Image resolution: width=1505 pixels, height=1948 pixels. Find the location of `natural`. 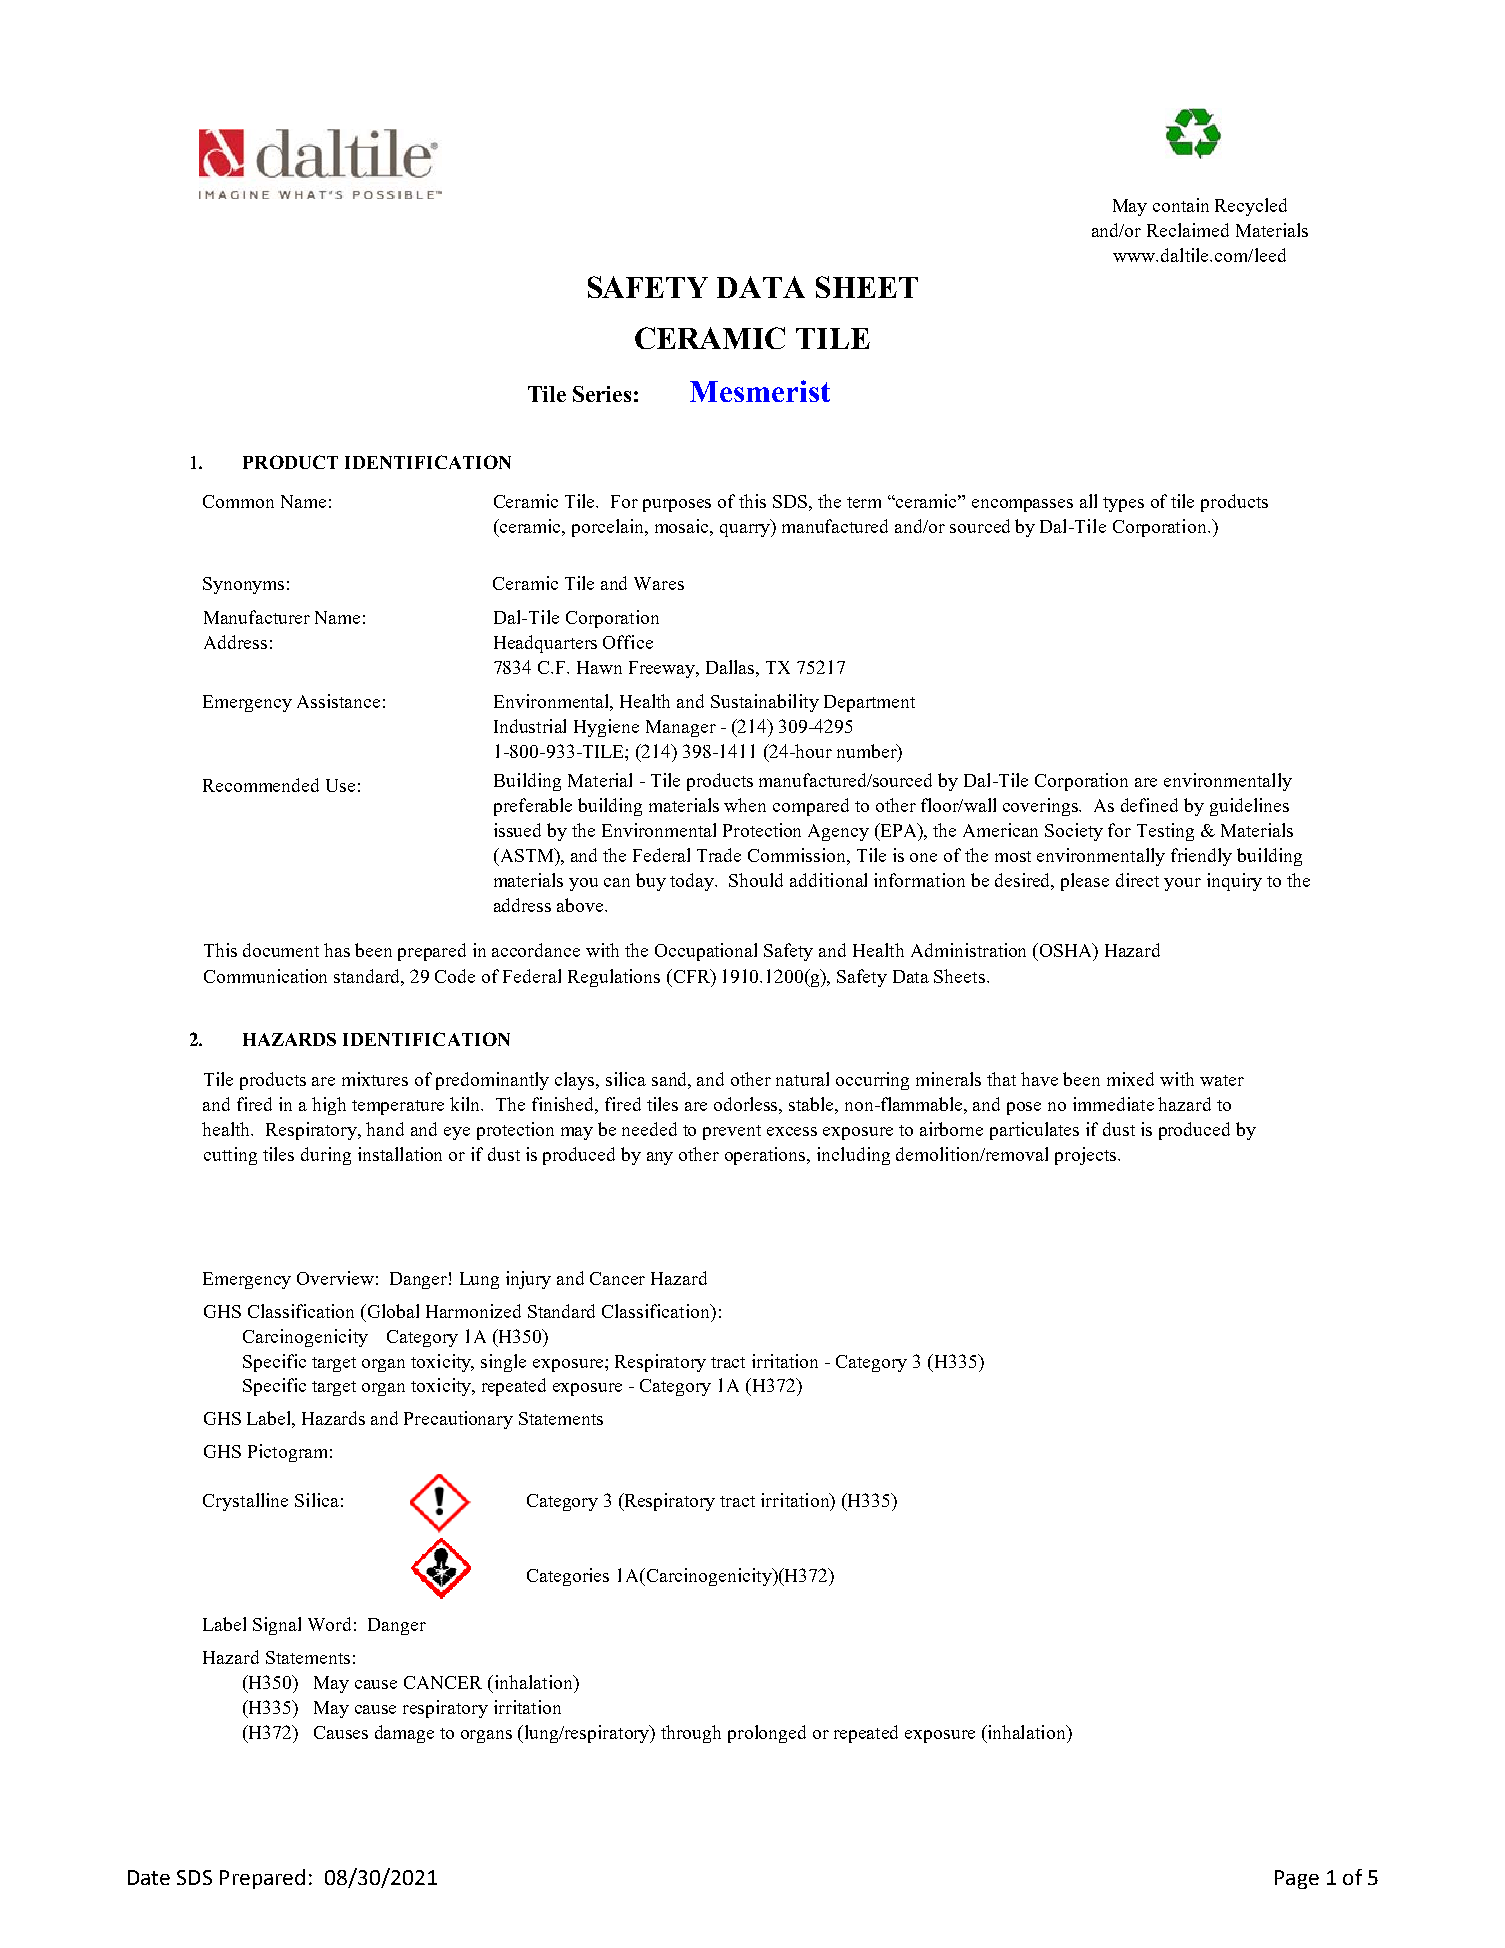

natural is located at coordinates (802, 1079).
